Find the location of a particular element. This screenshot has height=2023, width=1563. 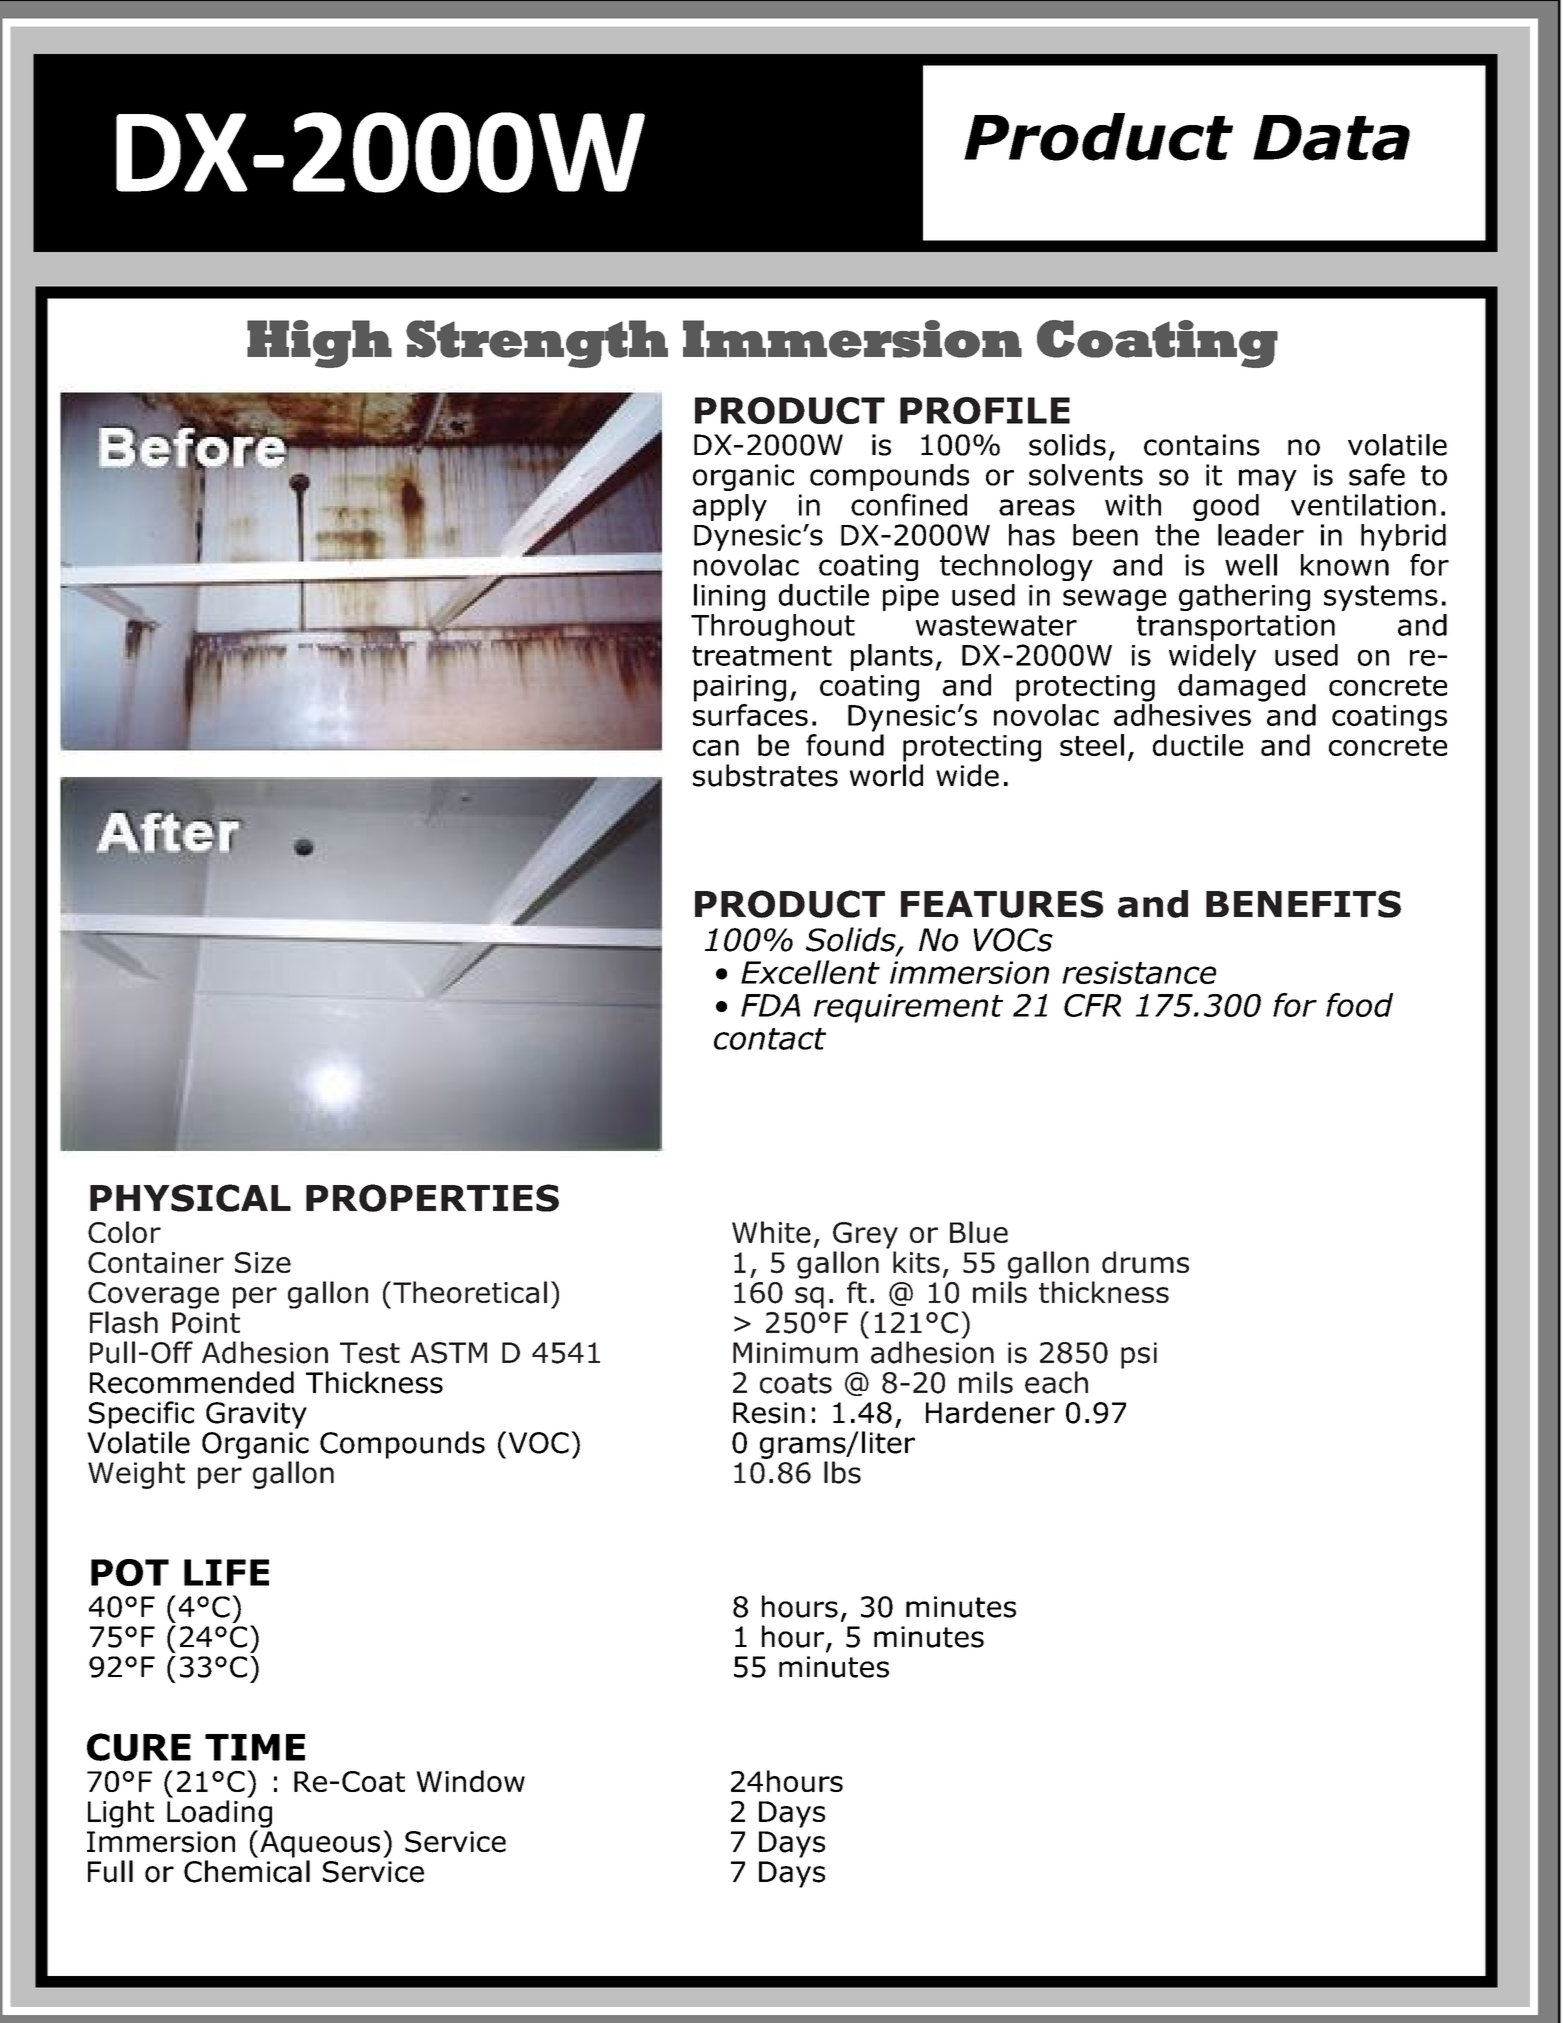

Strength is located at coordinates (537, 344).
